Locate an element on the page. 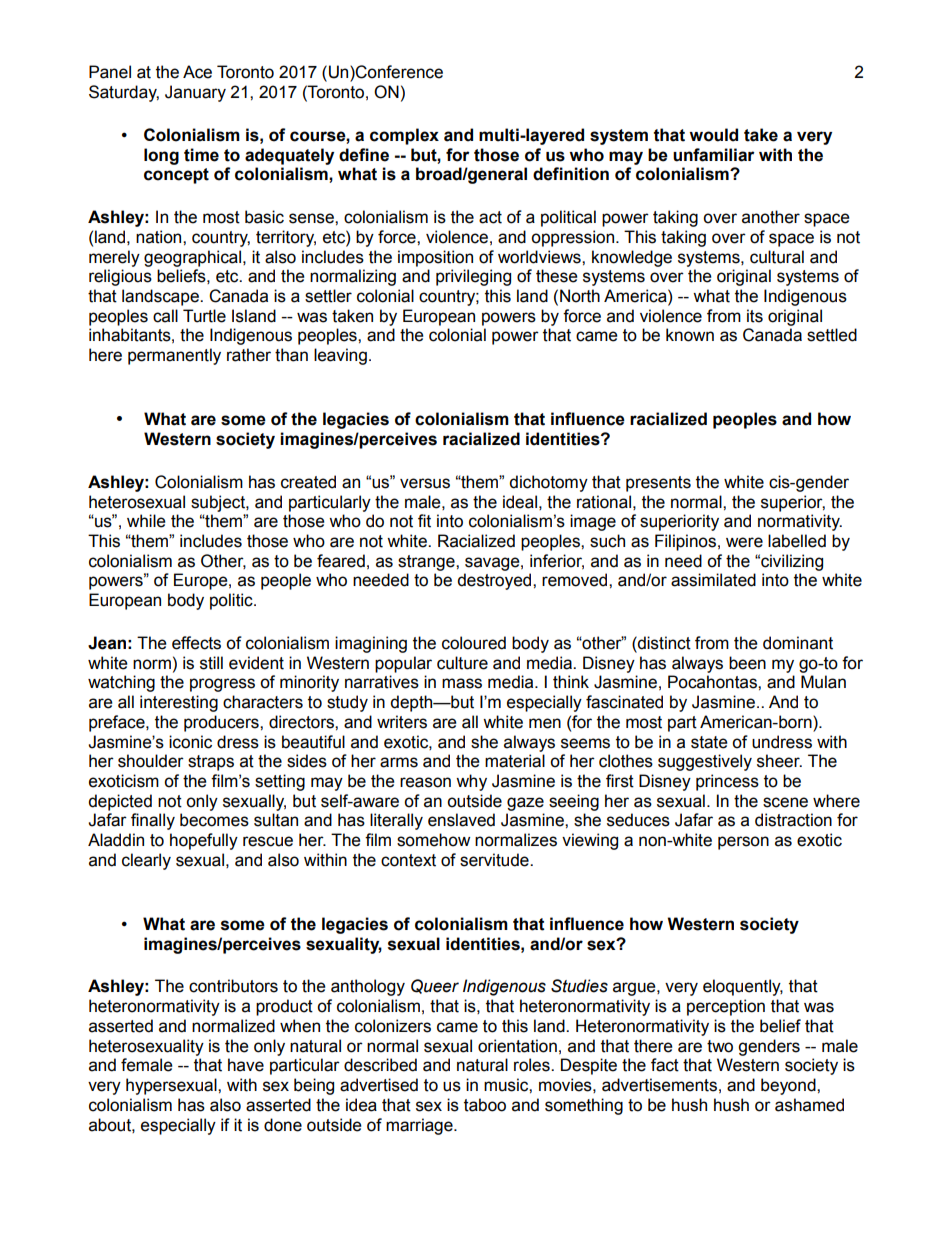 This document has height=1233, width=952. permanently is located at coordinates (174, 356).
